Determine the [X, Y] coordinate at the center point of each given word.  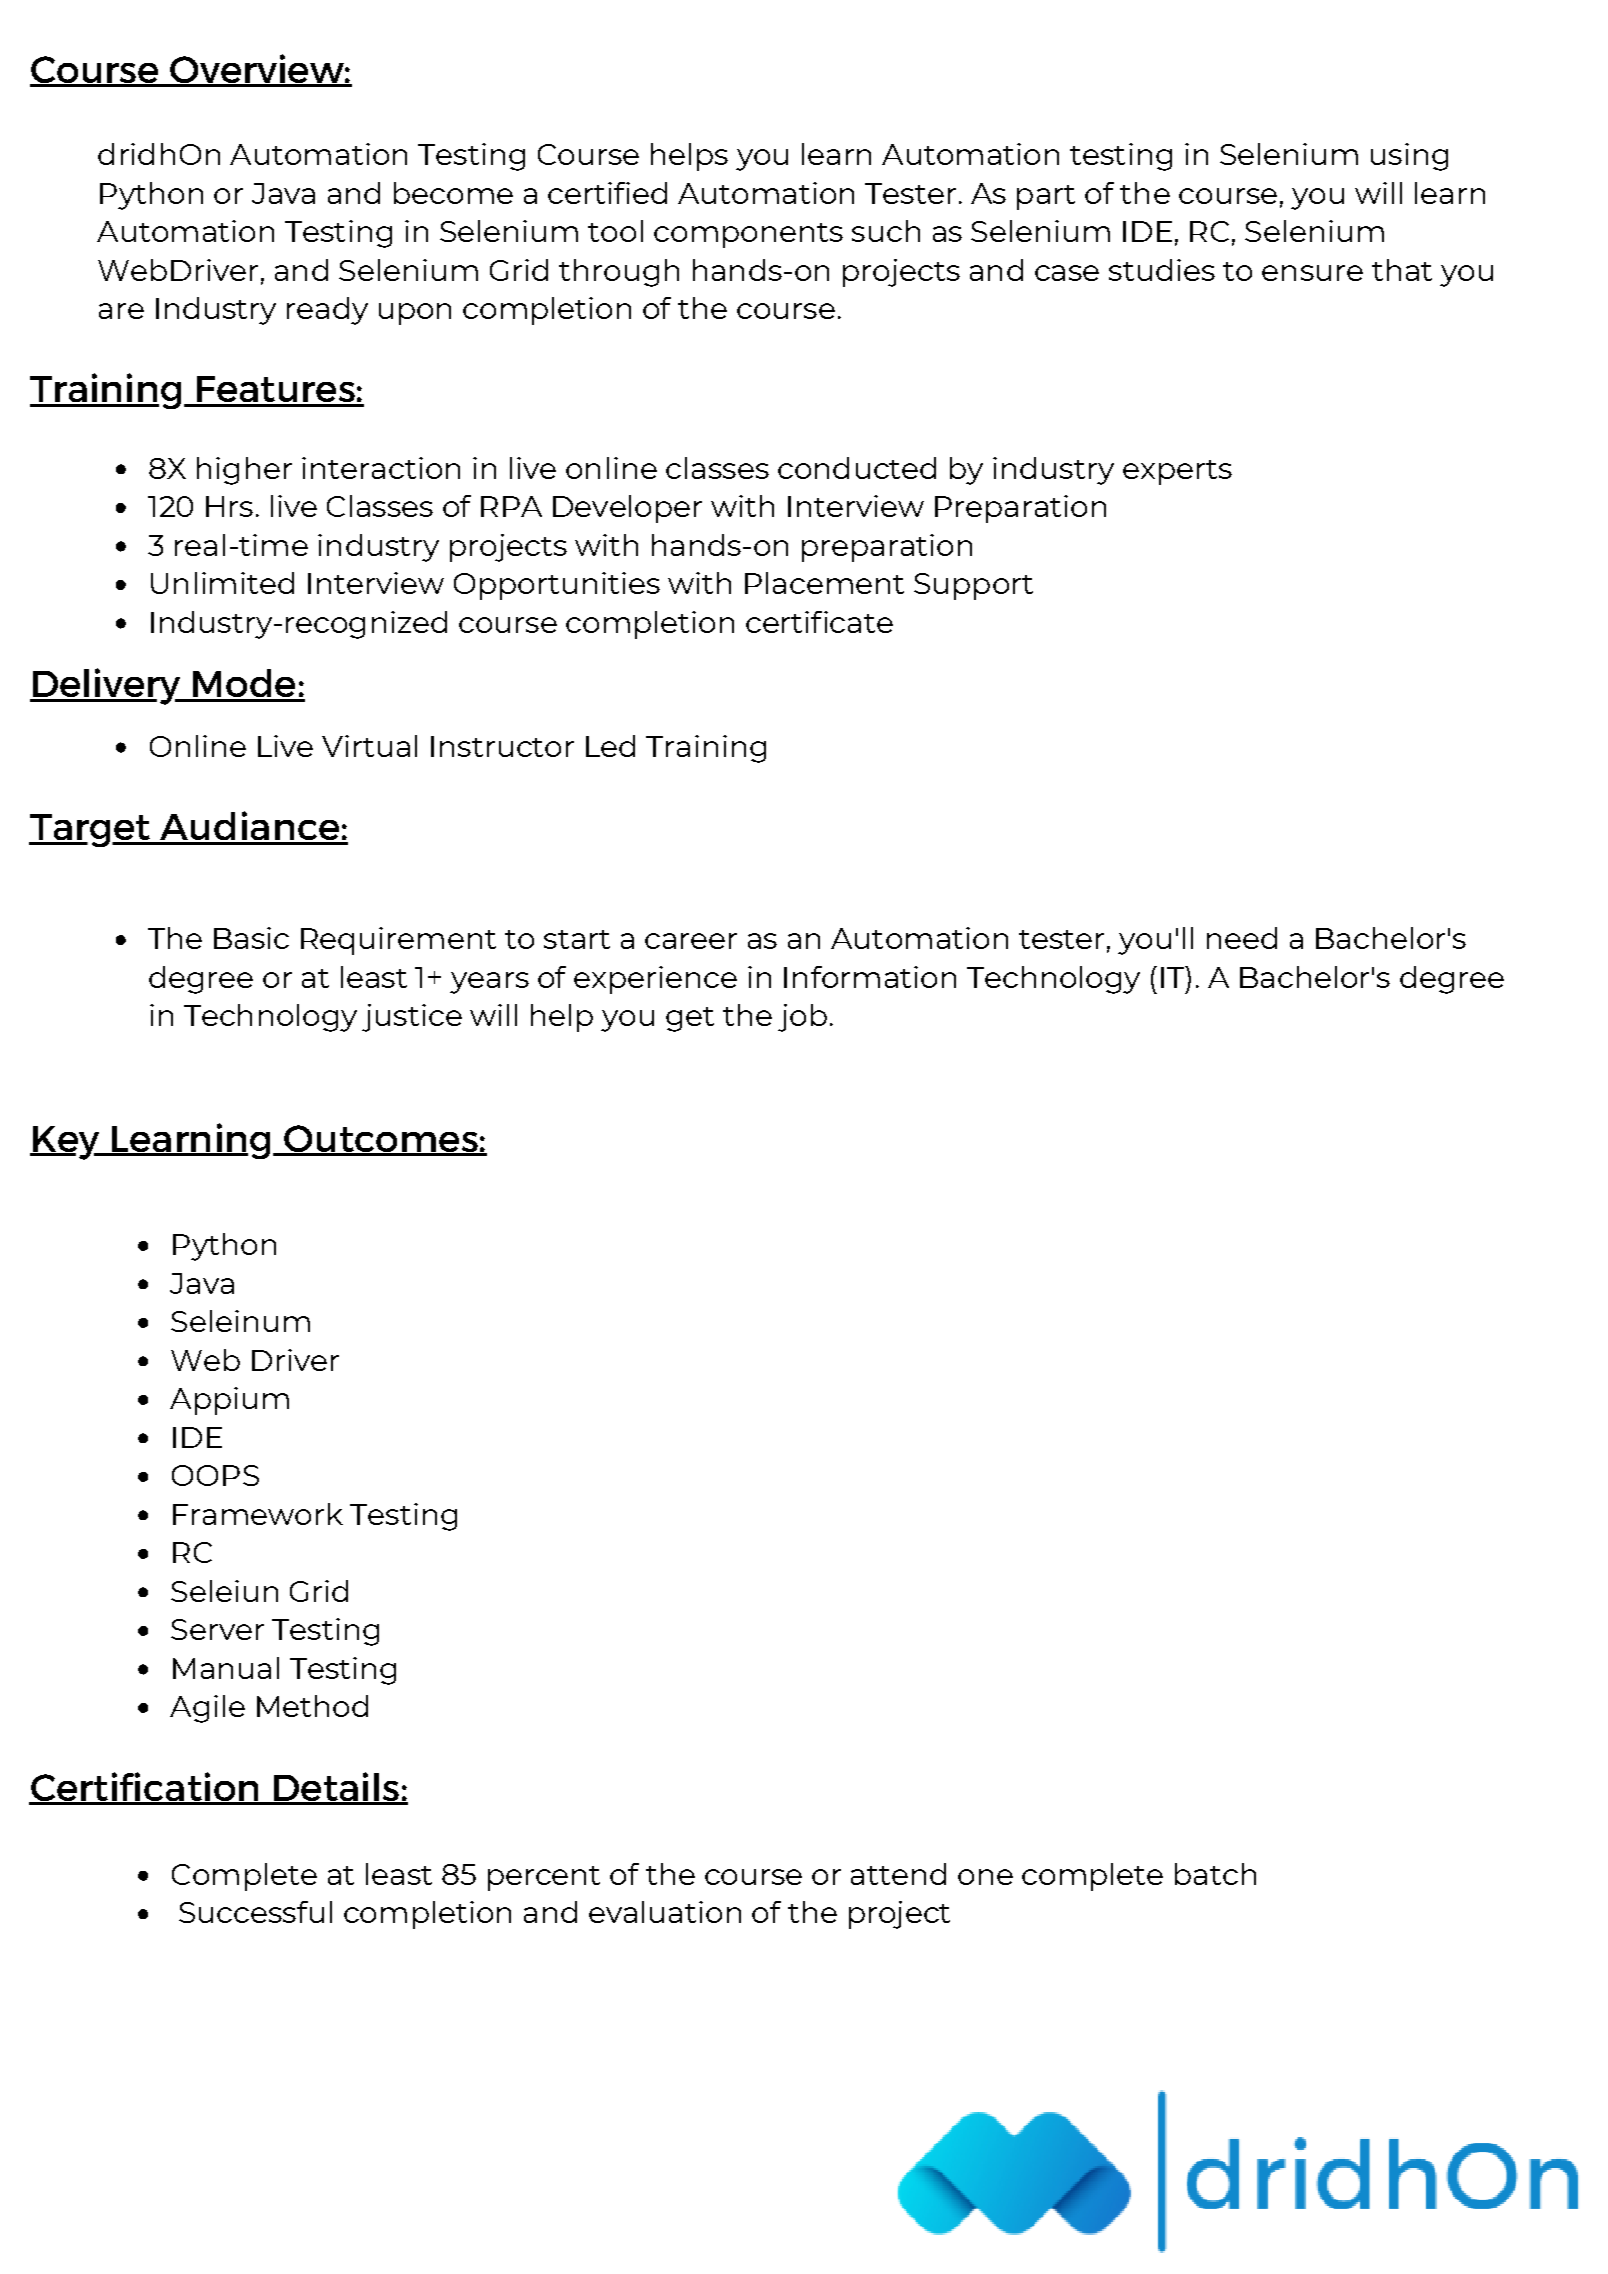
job [802, 1018]
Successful [255, 1912]
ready [327, 311]
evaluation [665, 1912]
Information [870, 977]
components [748, 235]
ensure [1312, 273]
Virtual [369, 746]
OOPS [215, 1475]
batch [1215, 1874]
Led [610, 746]
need [1242, 938]
